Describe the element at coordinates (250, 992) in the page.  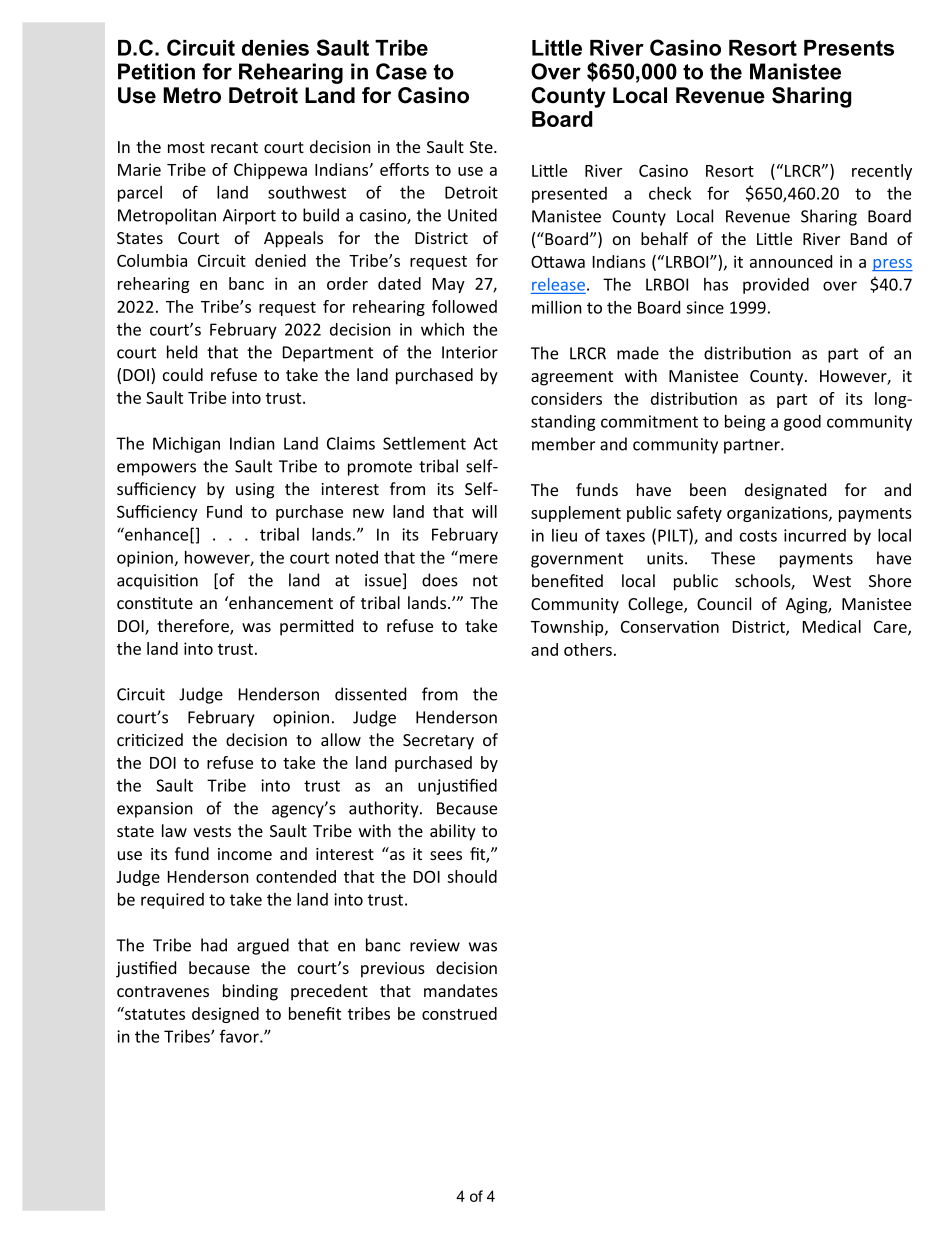
I see `binding` at that location.
